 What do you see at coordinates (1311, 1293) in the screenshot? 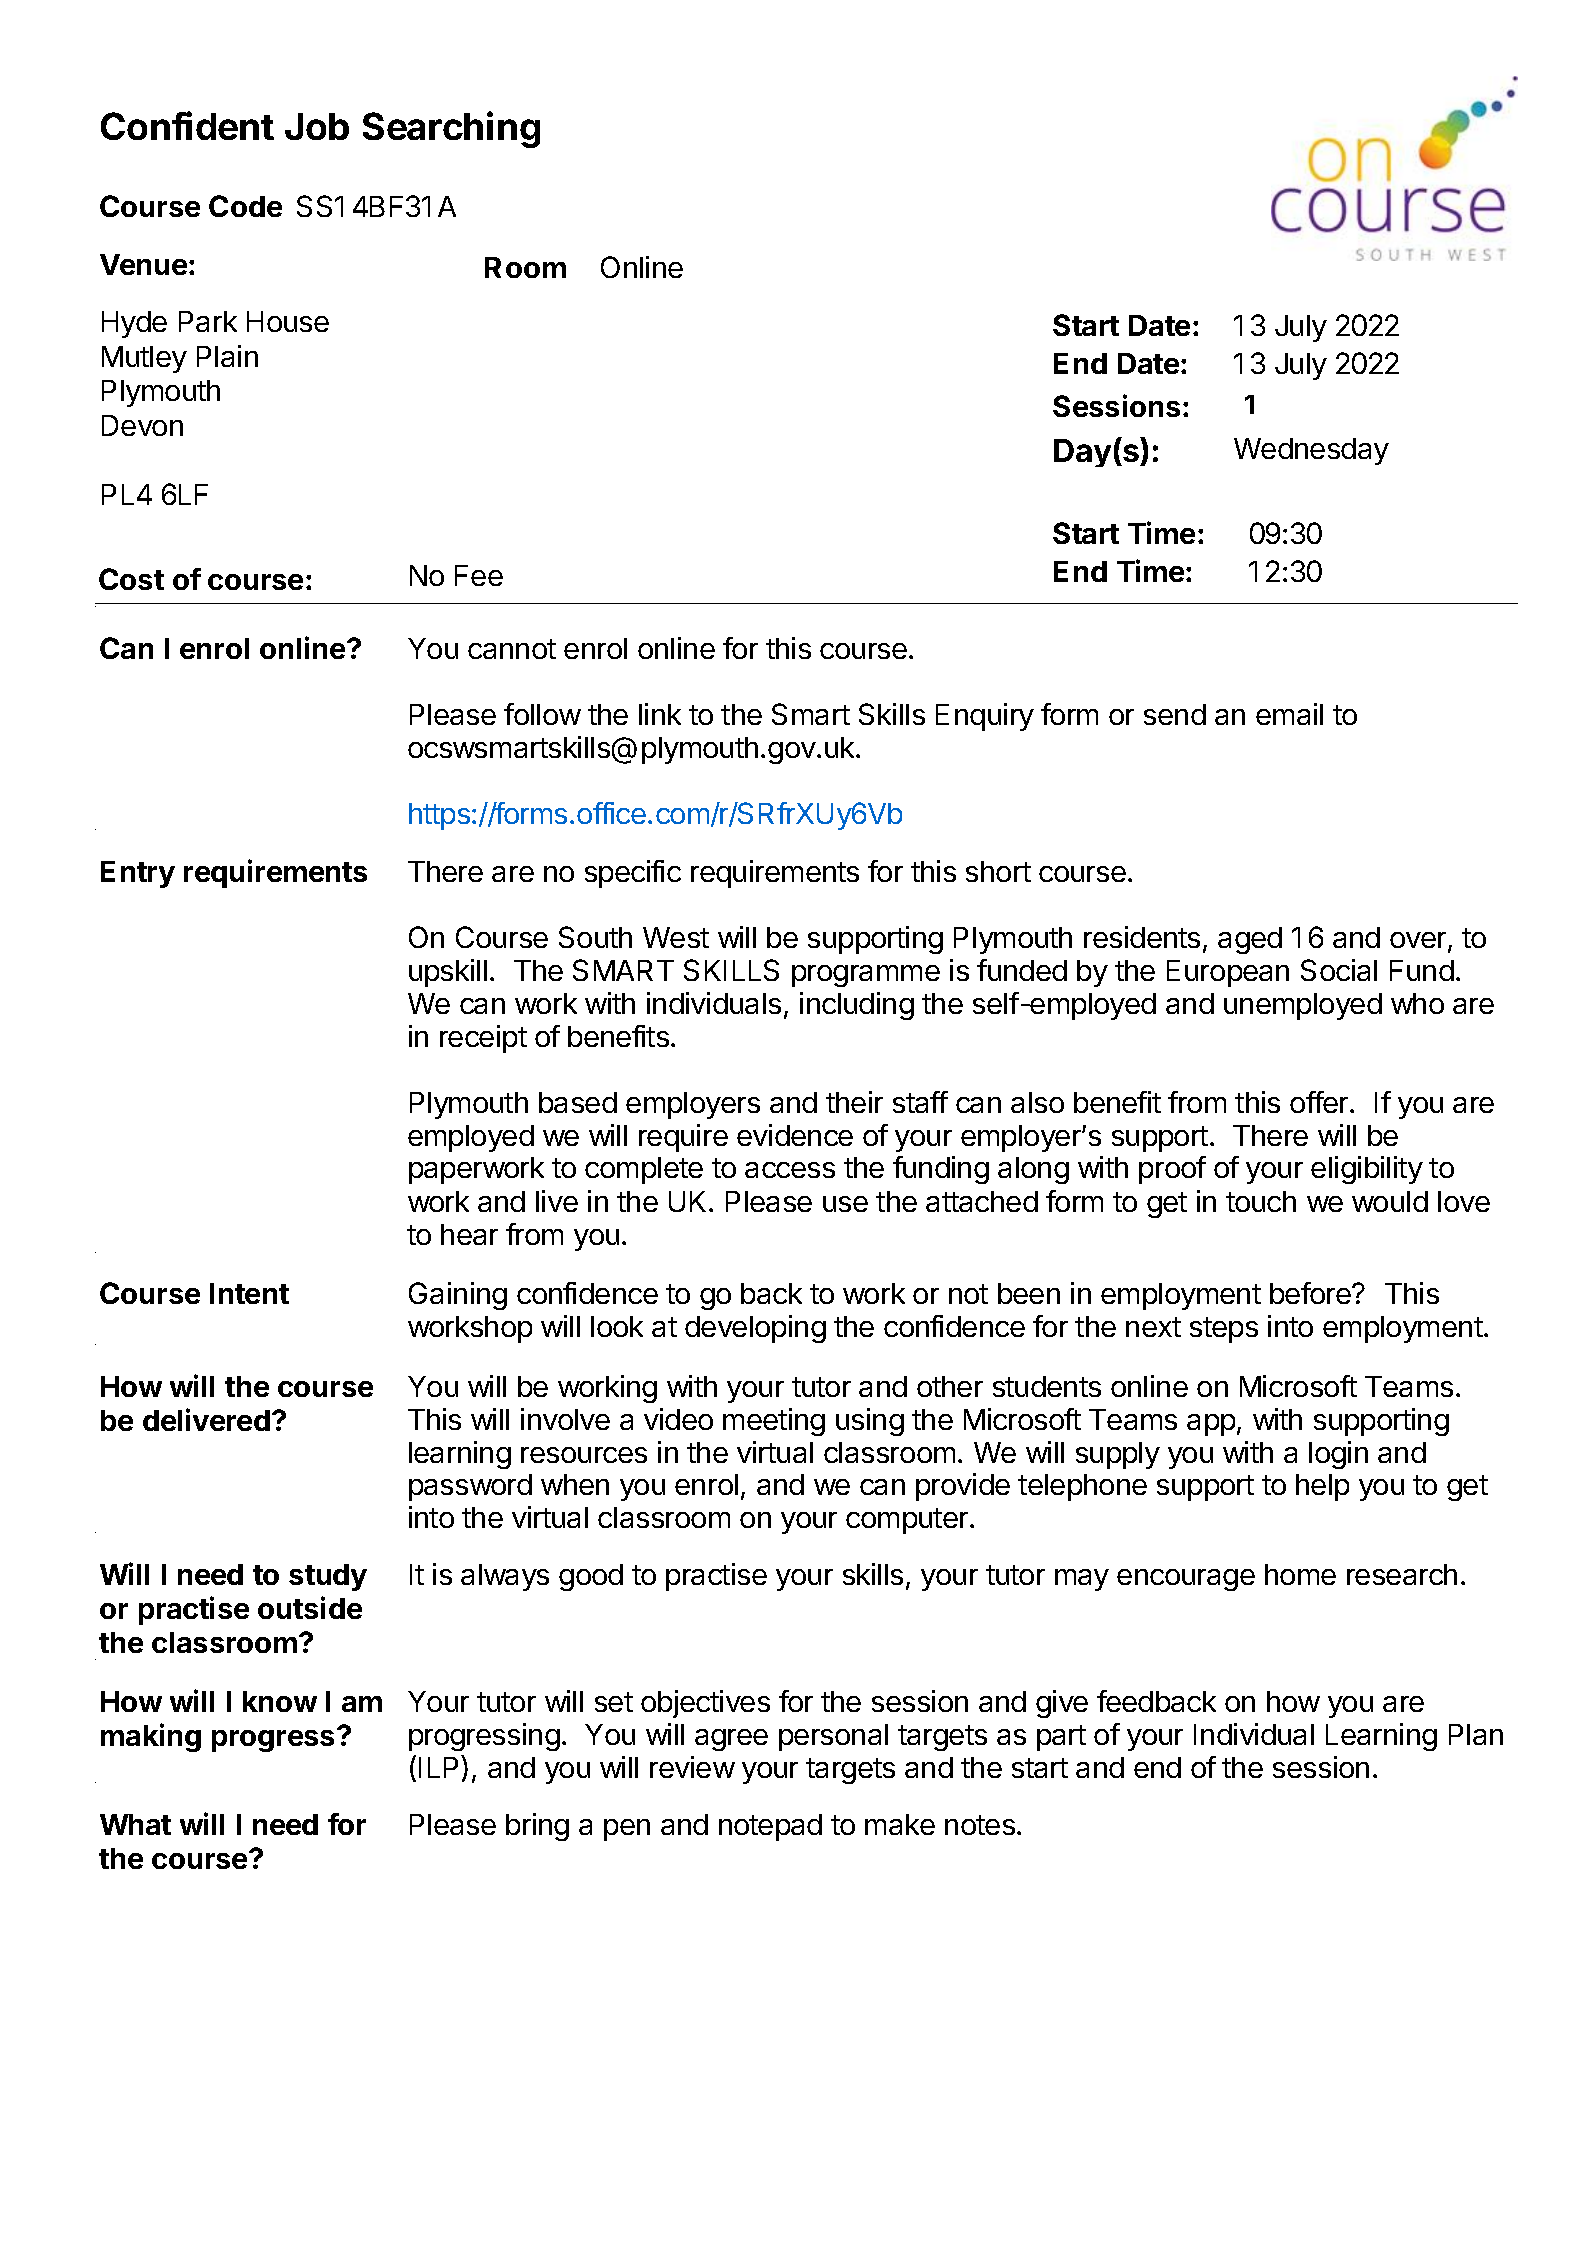
I see `before` at bounding box center [1311, 1293].
